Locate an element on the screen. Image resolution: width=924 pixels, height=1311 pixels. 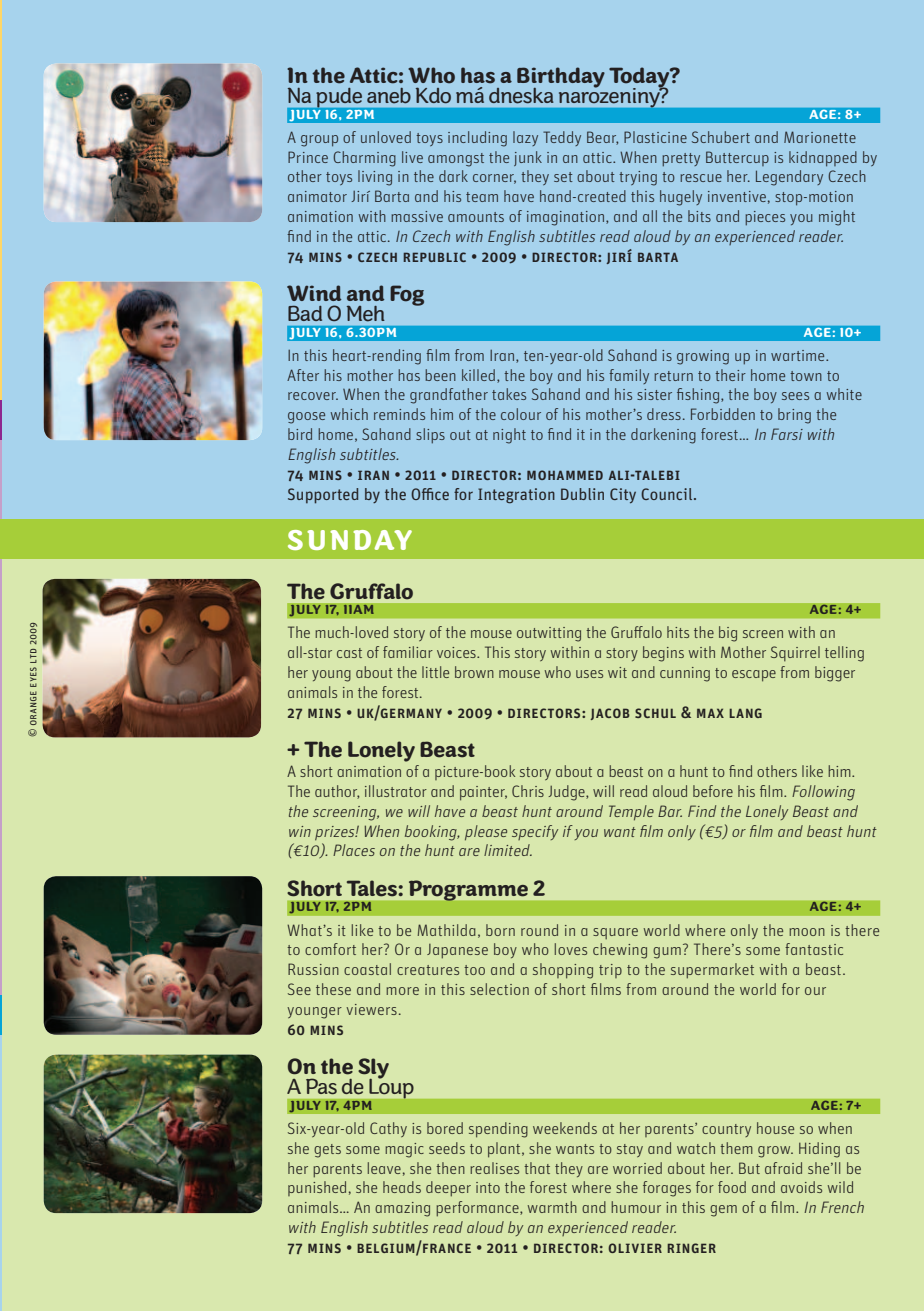
Supported is located at coordinates (323, 496).
